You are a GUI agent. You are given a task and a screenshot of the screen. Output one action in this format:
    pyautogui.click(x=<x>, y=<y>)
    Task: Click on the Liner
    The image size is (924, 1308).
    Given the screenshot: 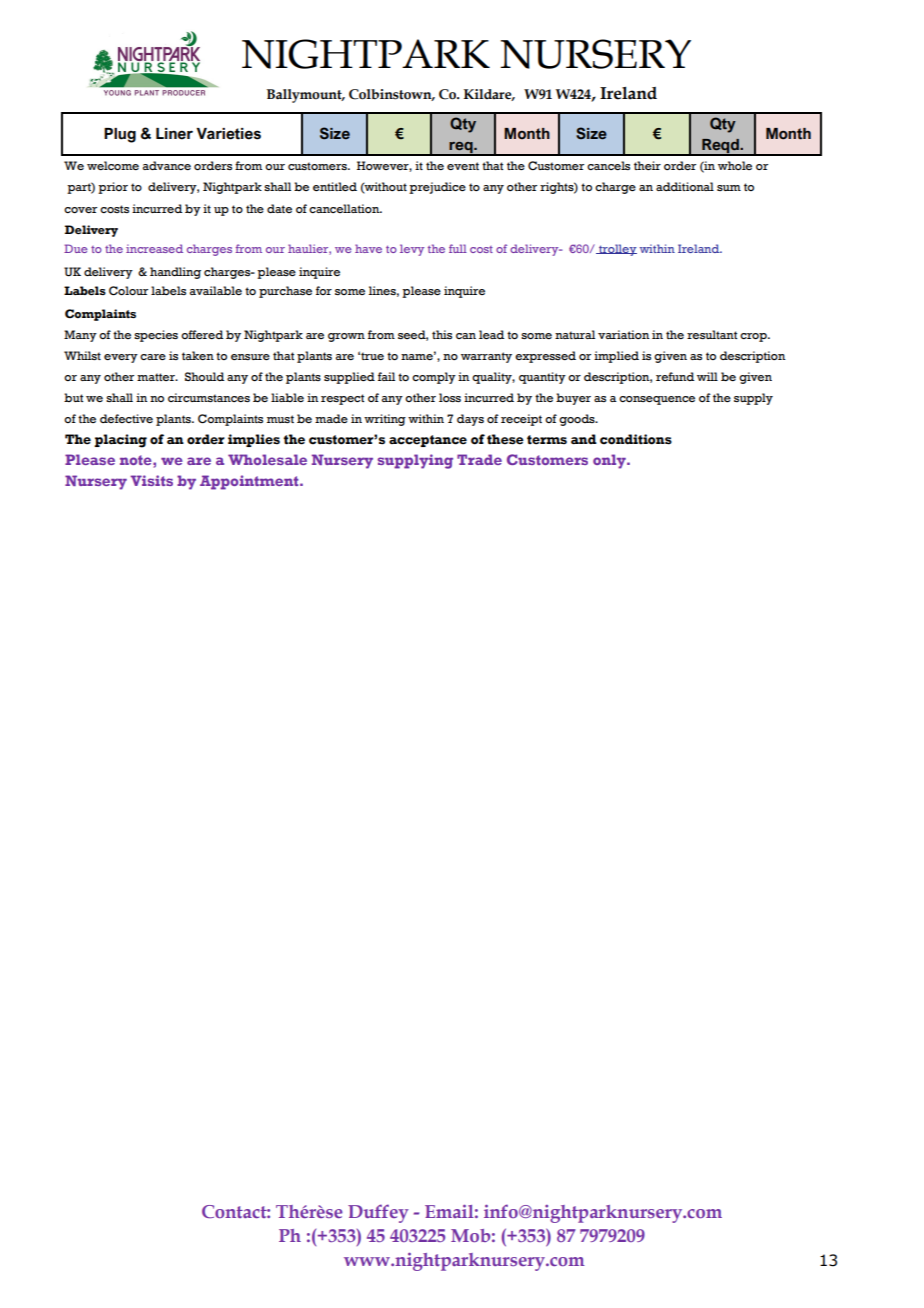 What is the action you would take?
    pyautogui.click(x=174, y=134)
